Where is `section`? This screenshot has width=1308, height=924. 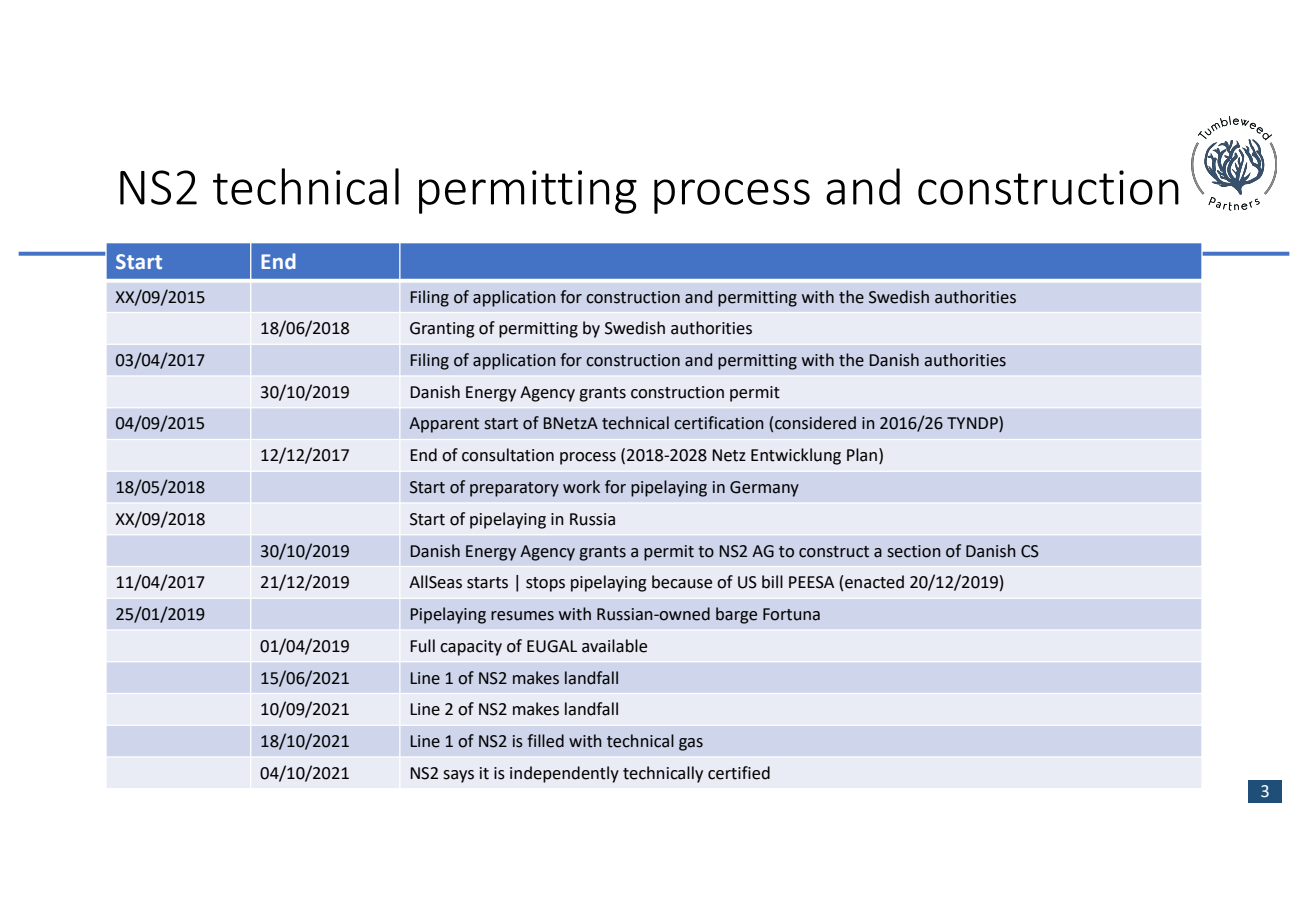
section is located at coordinates (914, 551).
